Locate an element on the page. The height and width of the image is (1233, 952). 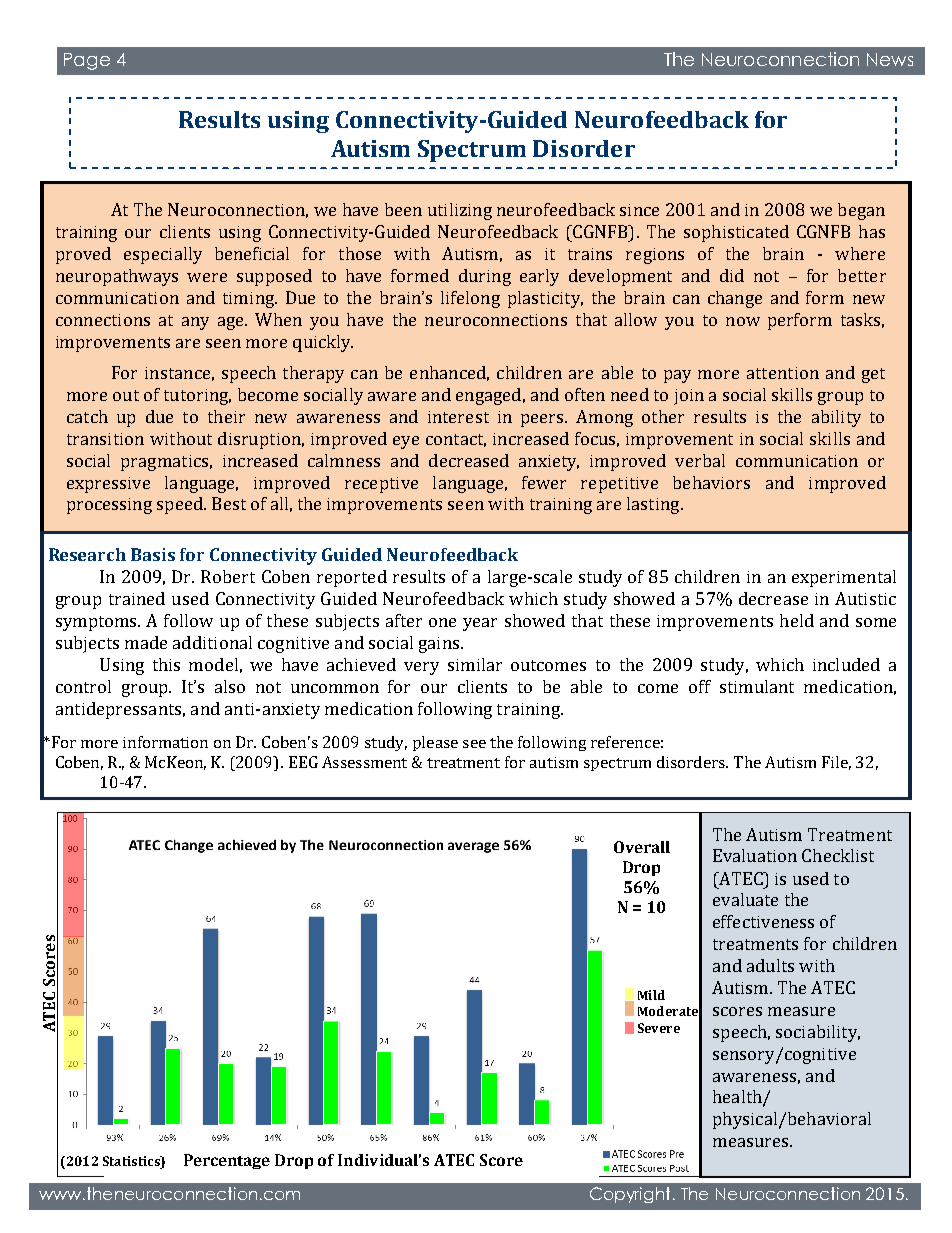
Overall is located at coordinates (642, 847).
